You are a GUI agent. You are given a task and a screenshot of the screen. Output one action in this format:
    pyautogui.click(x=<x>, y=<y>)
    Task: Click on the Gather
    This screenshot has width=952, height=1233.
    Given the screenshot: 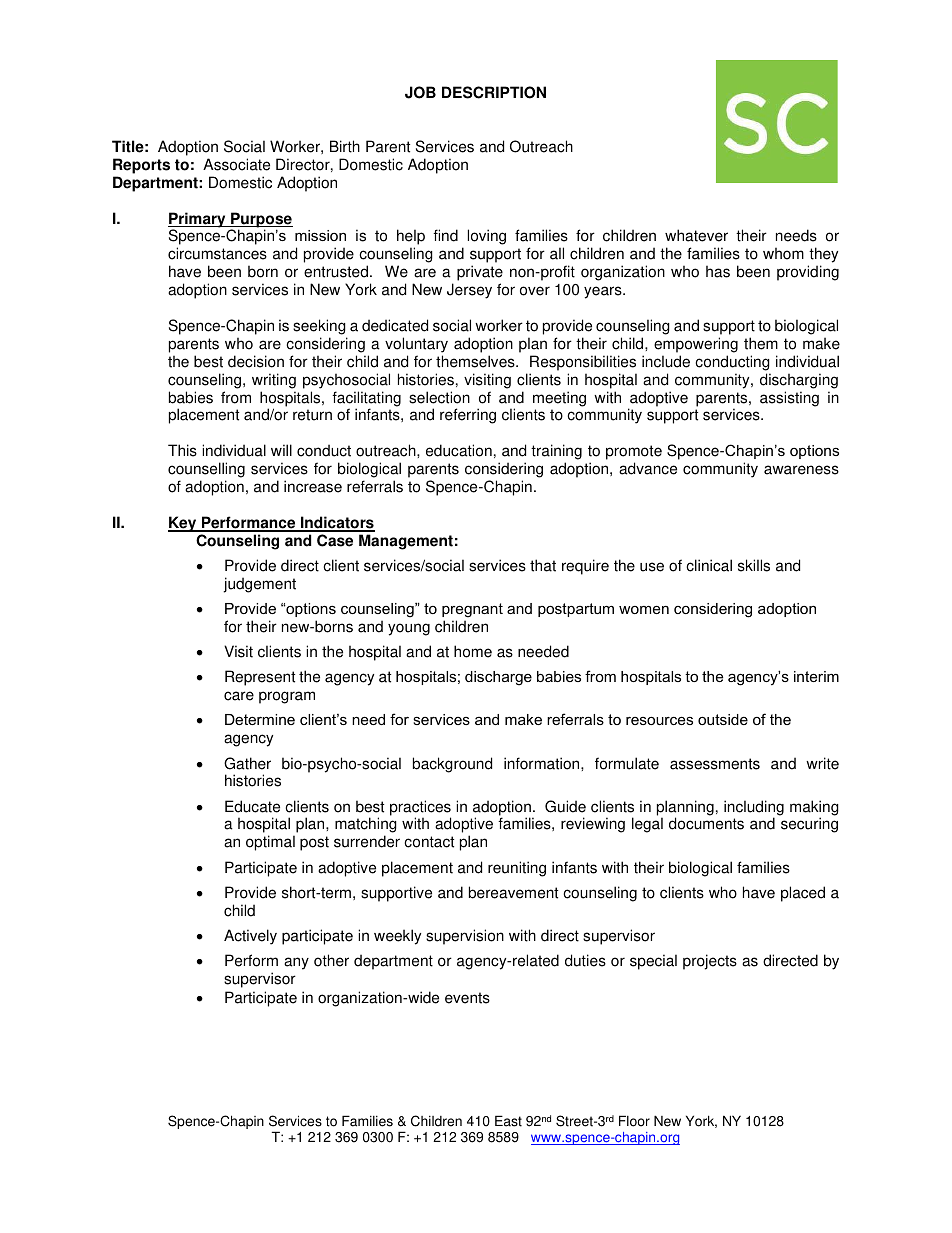 What is the action you would take?
    pyautogui.click(x=247, y=763)
